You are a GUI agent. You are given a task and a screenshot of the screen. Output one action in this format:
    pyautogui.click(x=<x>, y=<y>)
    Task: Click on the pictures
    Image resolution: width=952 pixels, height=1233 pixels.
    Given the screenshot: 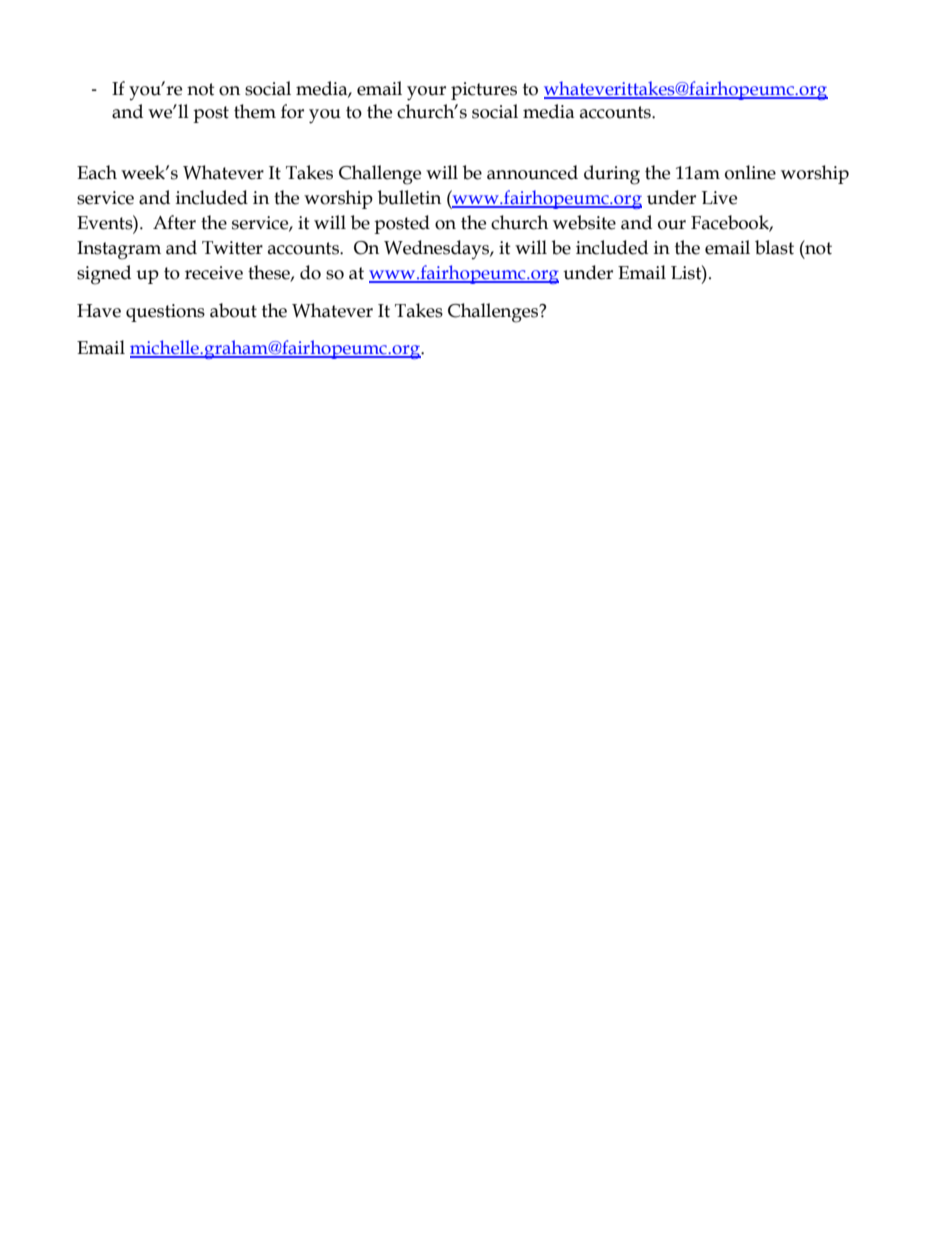 What is the action you would take?
    pyautogui.click(x=484, y=91)
